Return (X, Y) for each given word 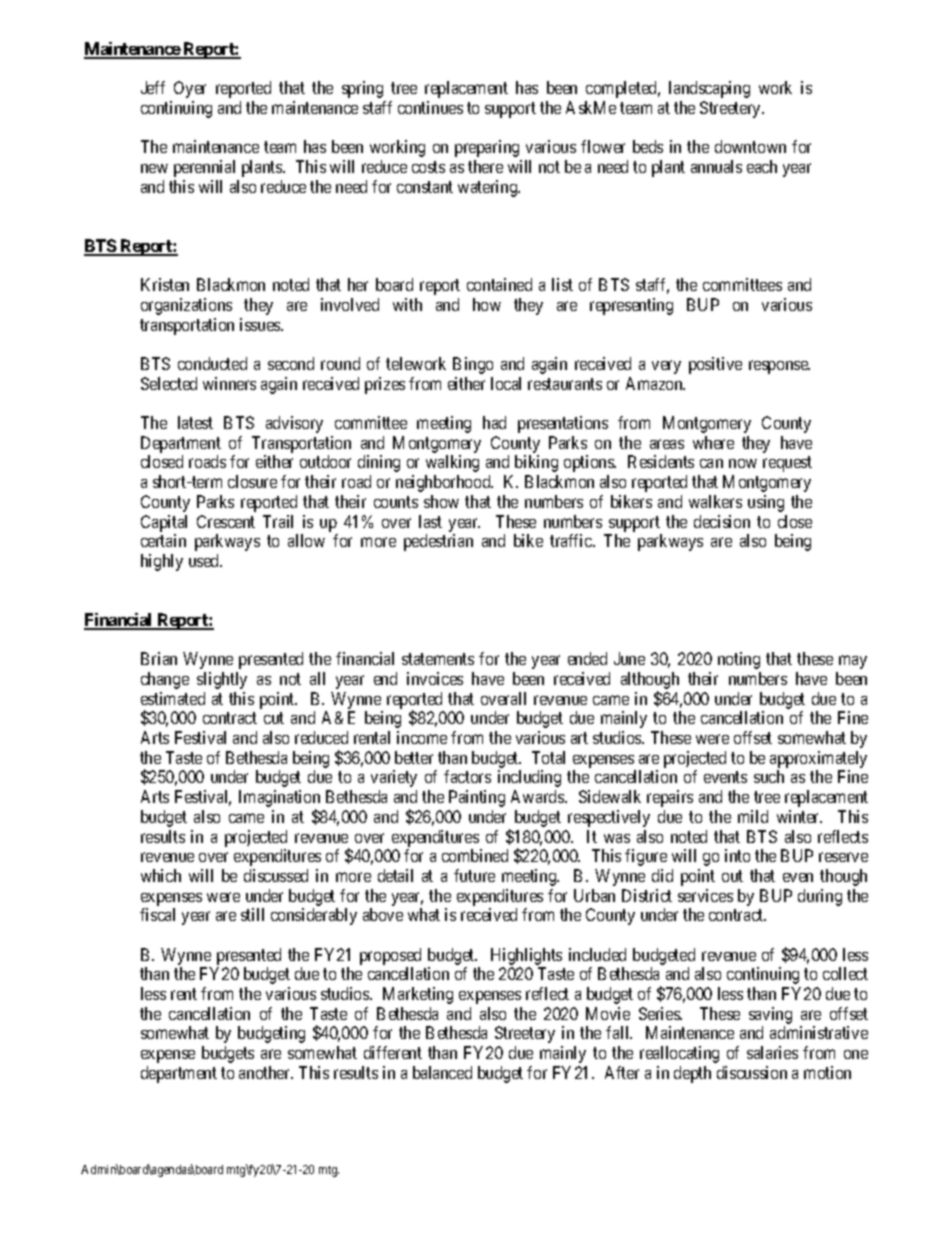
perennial (204, 168)
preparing (487, 148)
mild (753, 816)
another (266, 1072)
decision (722, 521)
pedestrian (438, 542)
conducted (212, 363)
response (779, 367)
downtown (750, 146)
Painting (477, 798)
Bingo (473, 365)
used (205, 560)
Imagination (279, 800)
